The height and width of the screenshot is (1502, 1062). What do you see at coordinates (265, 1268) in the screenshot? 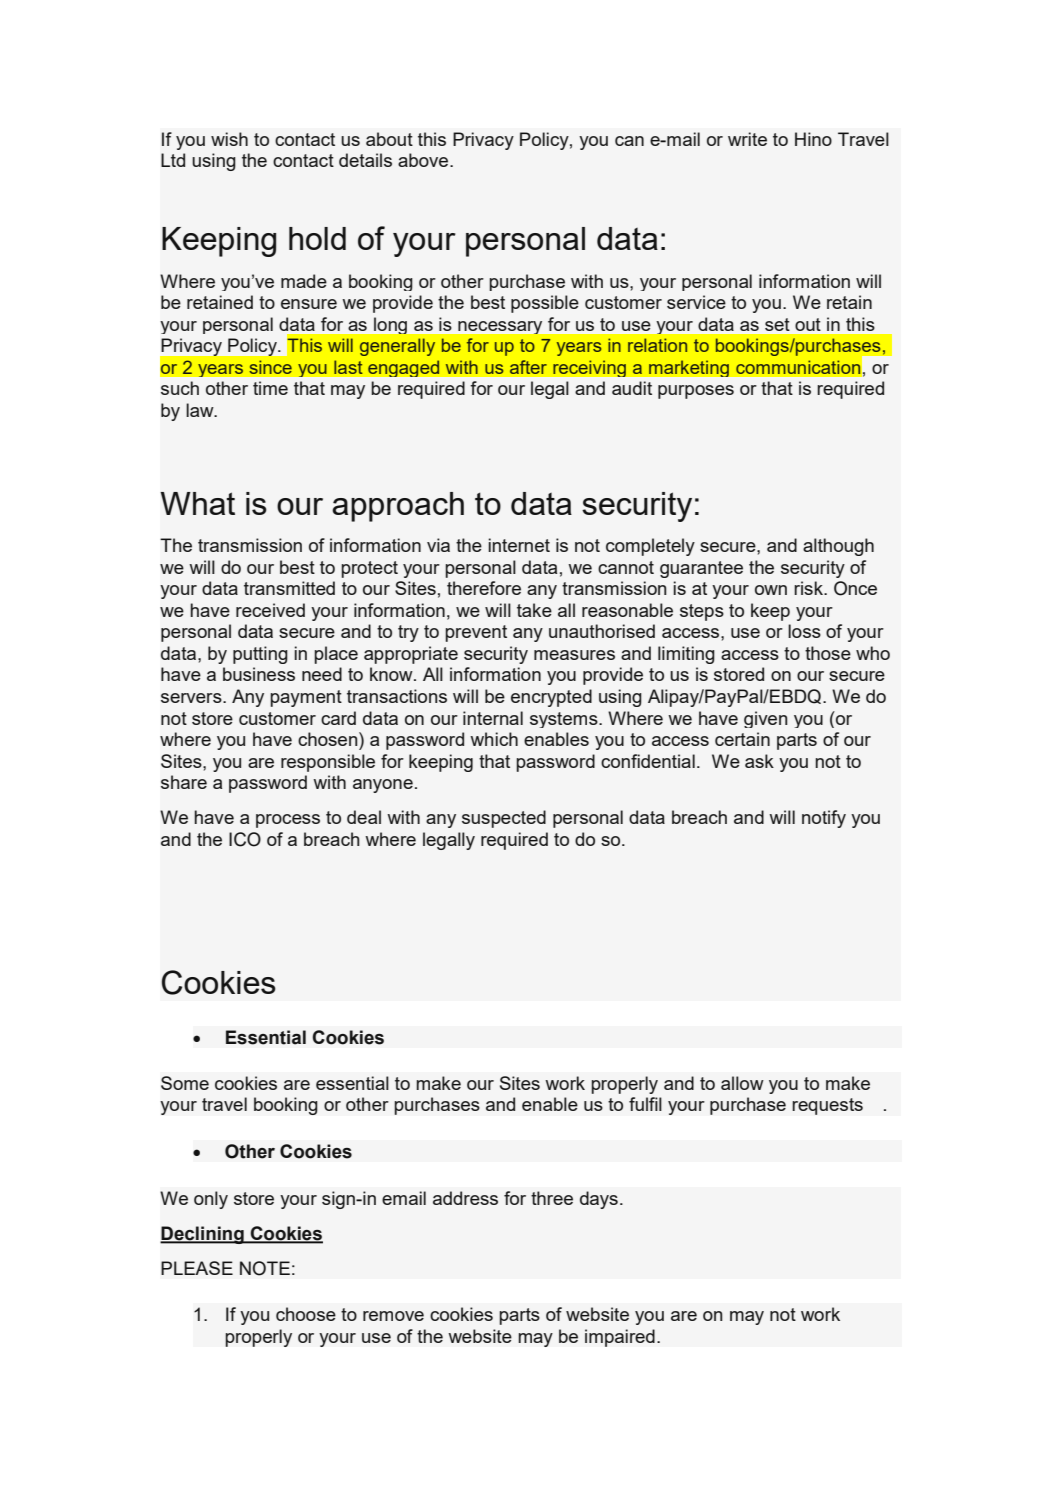
I see `NOTE` at bounding box center [265, 1268].
